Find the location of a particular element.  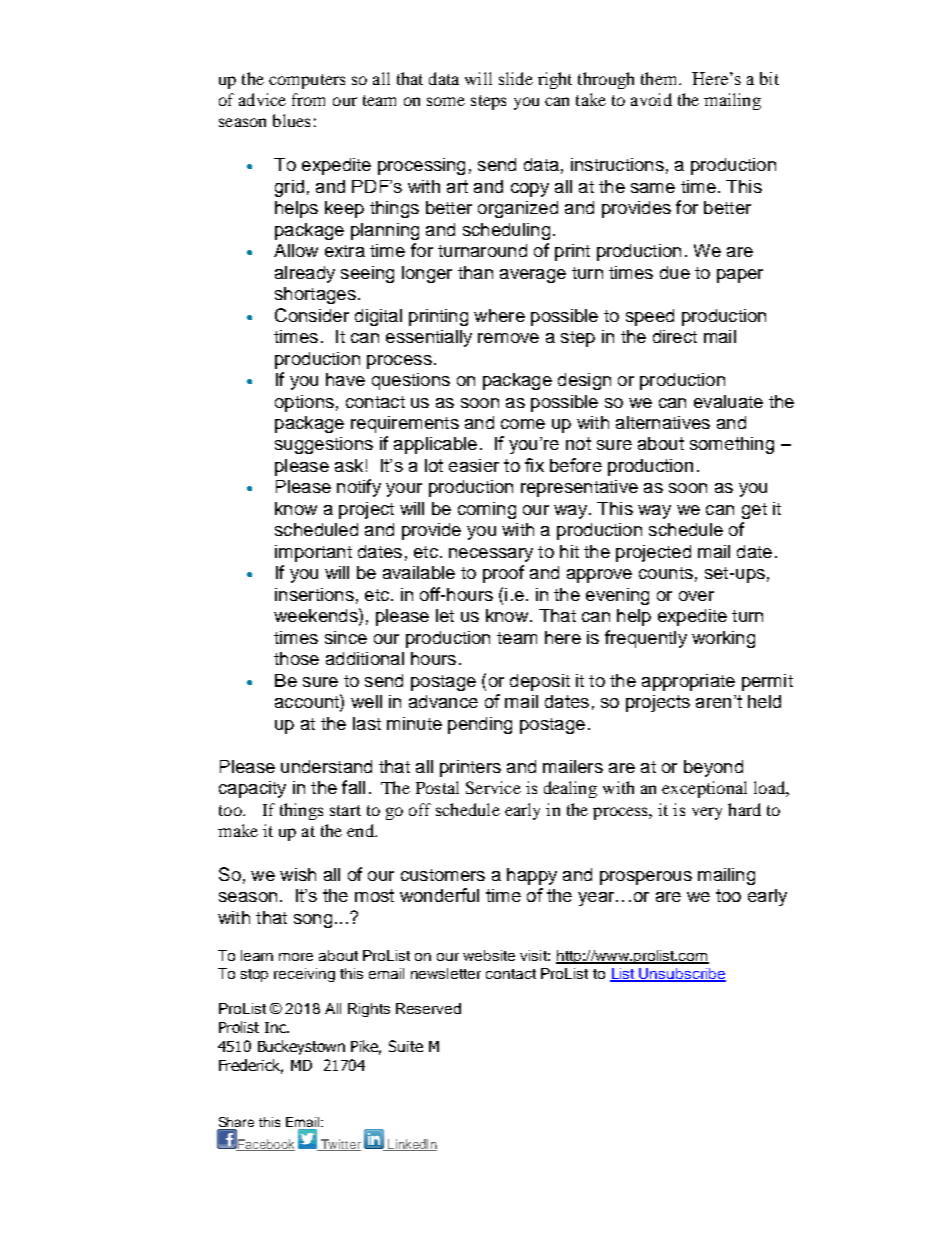

Service is located at coordinates (493, 787).
